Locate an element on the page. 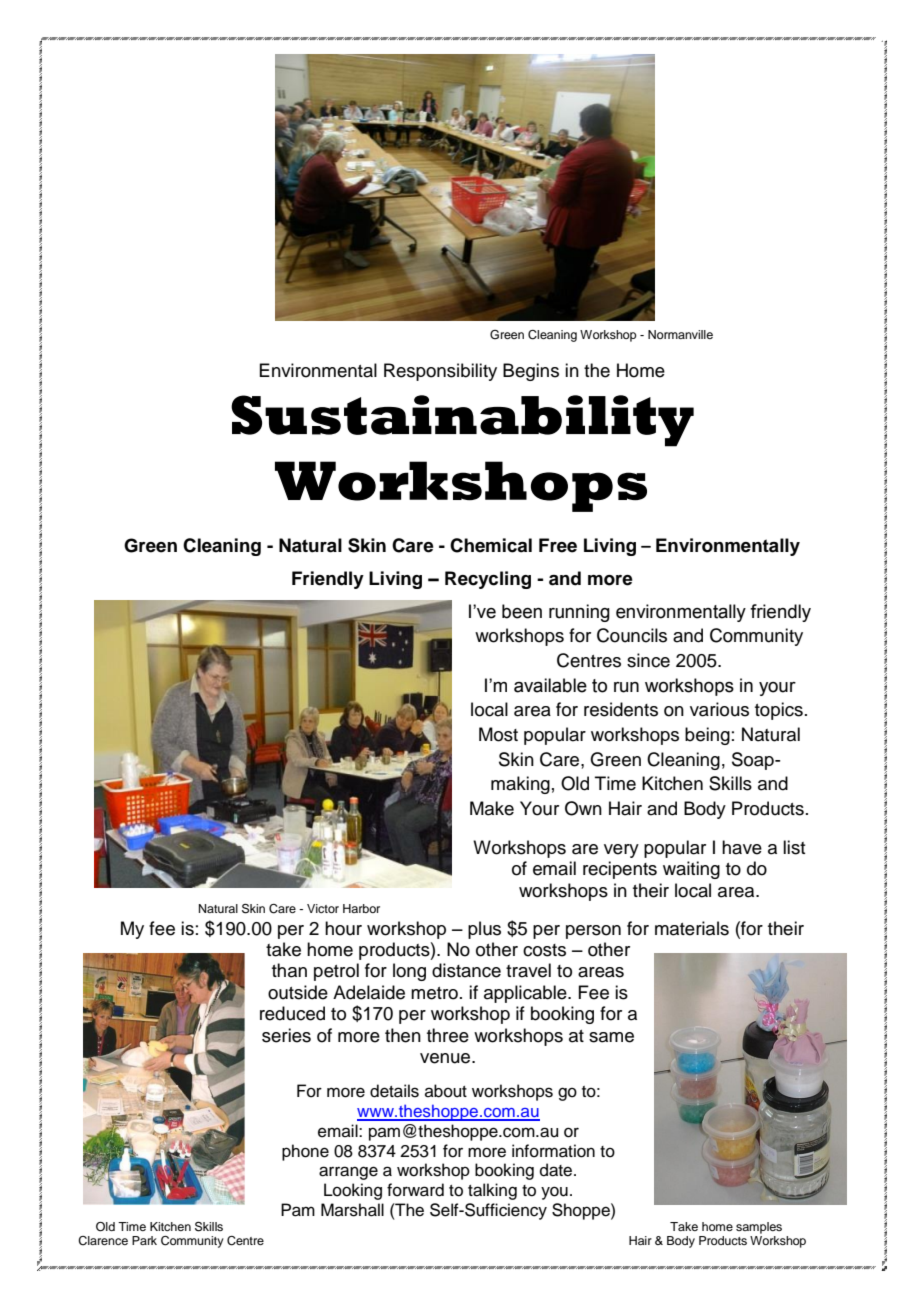  Park is located at coordinates (144, 1240).
